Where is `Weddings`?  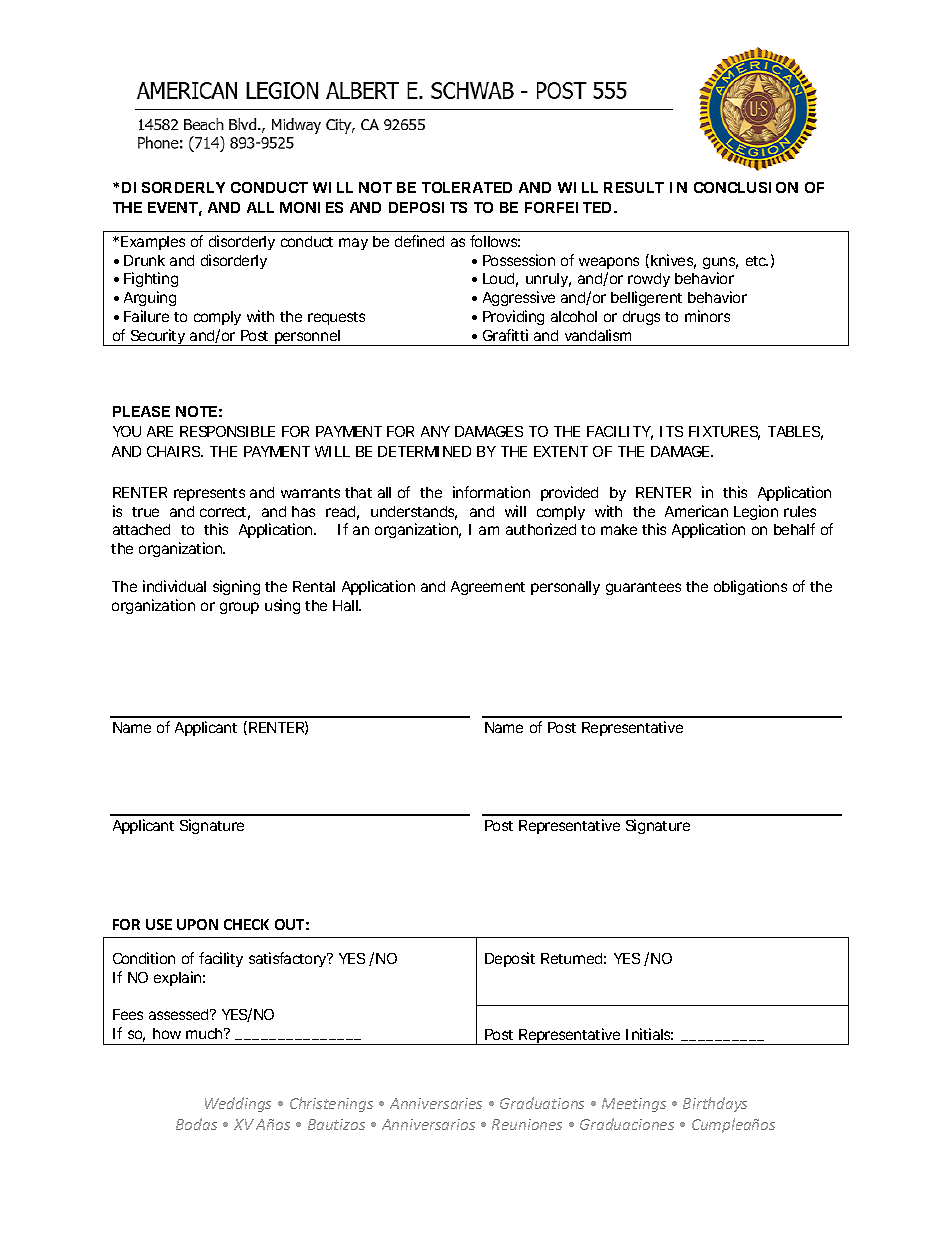
Weddings is located at coordinates (238, 1104).
